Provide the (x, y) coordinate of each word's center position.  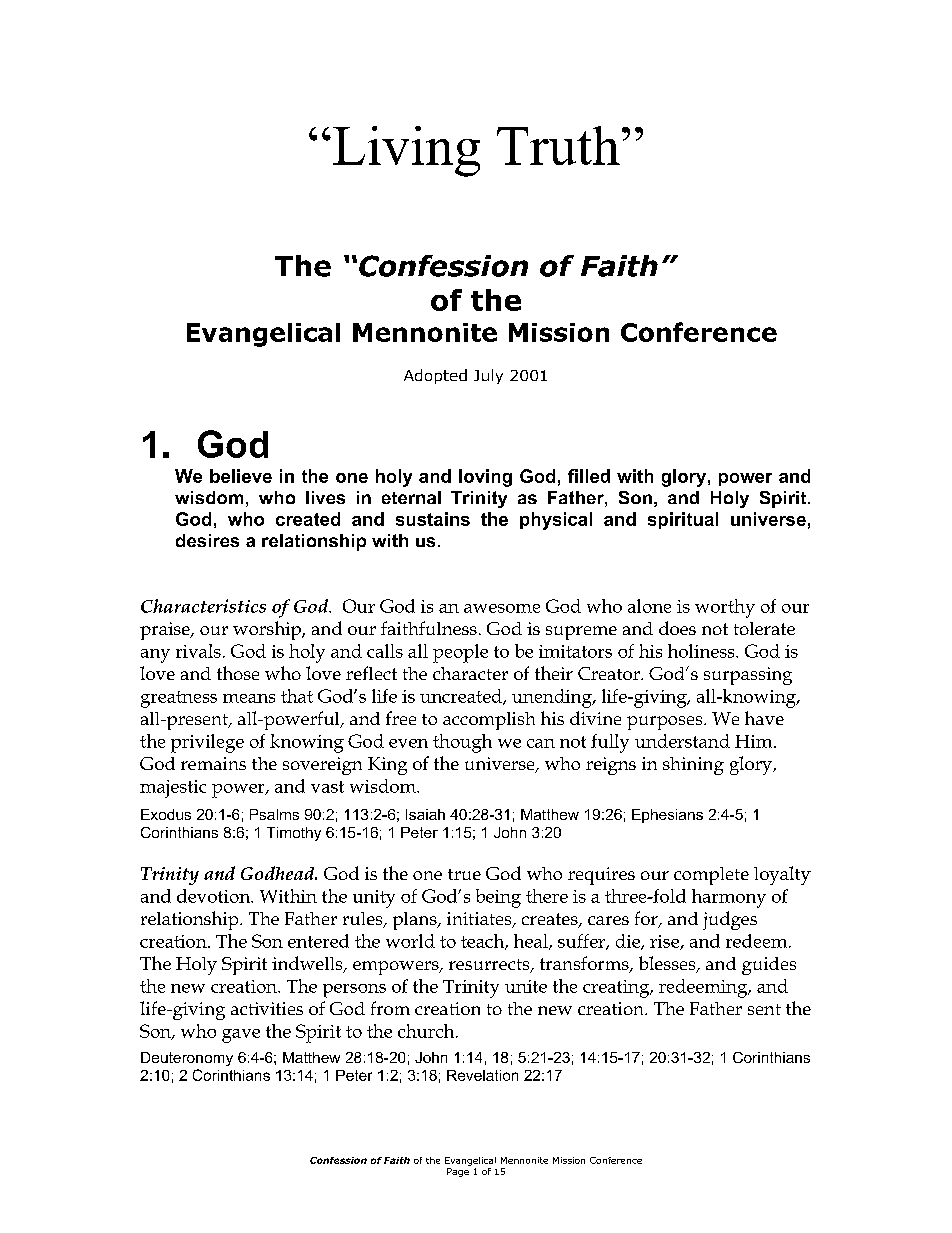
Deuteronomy (187, 1059)
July (488, 376)
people (460, 653)
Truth (558, 145)
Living (406, 151)
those (238, 673)
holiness (702, 651)
